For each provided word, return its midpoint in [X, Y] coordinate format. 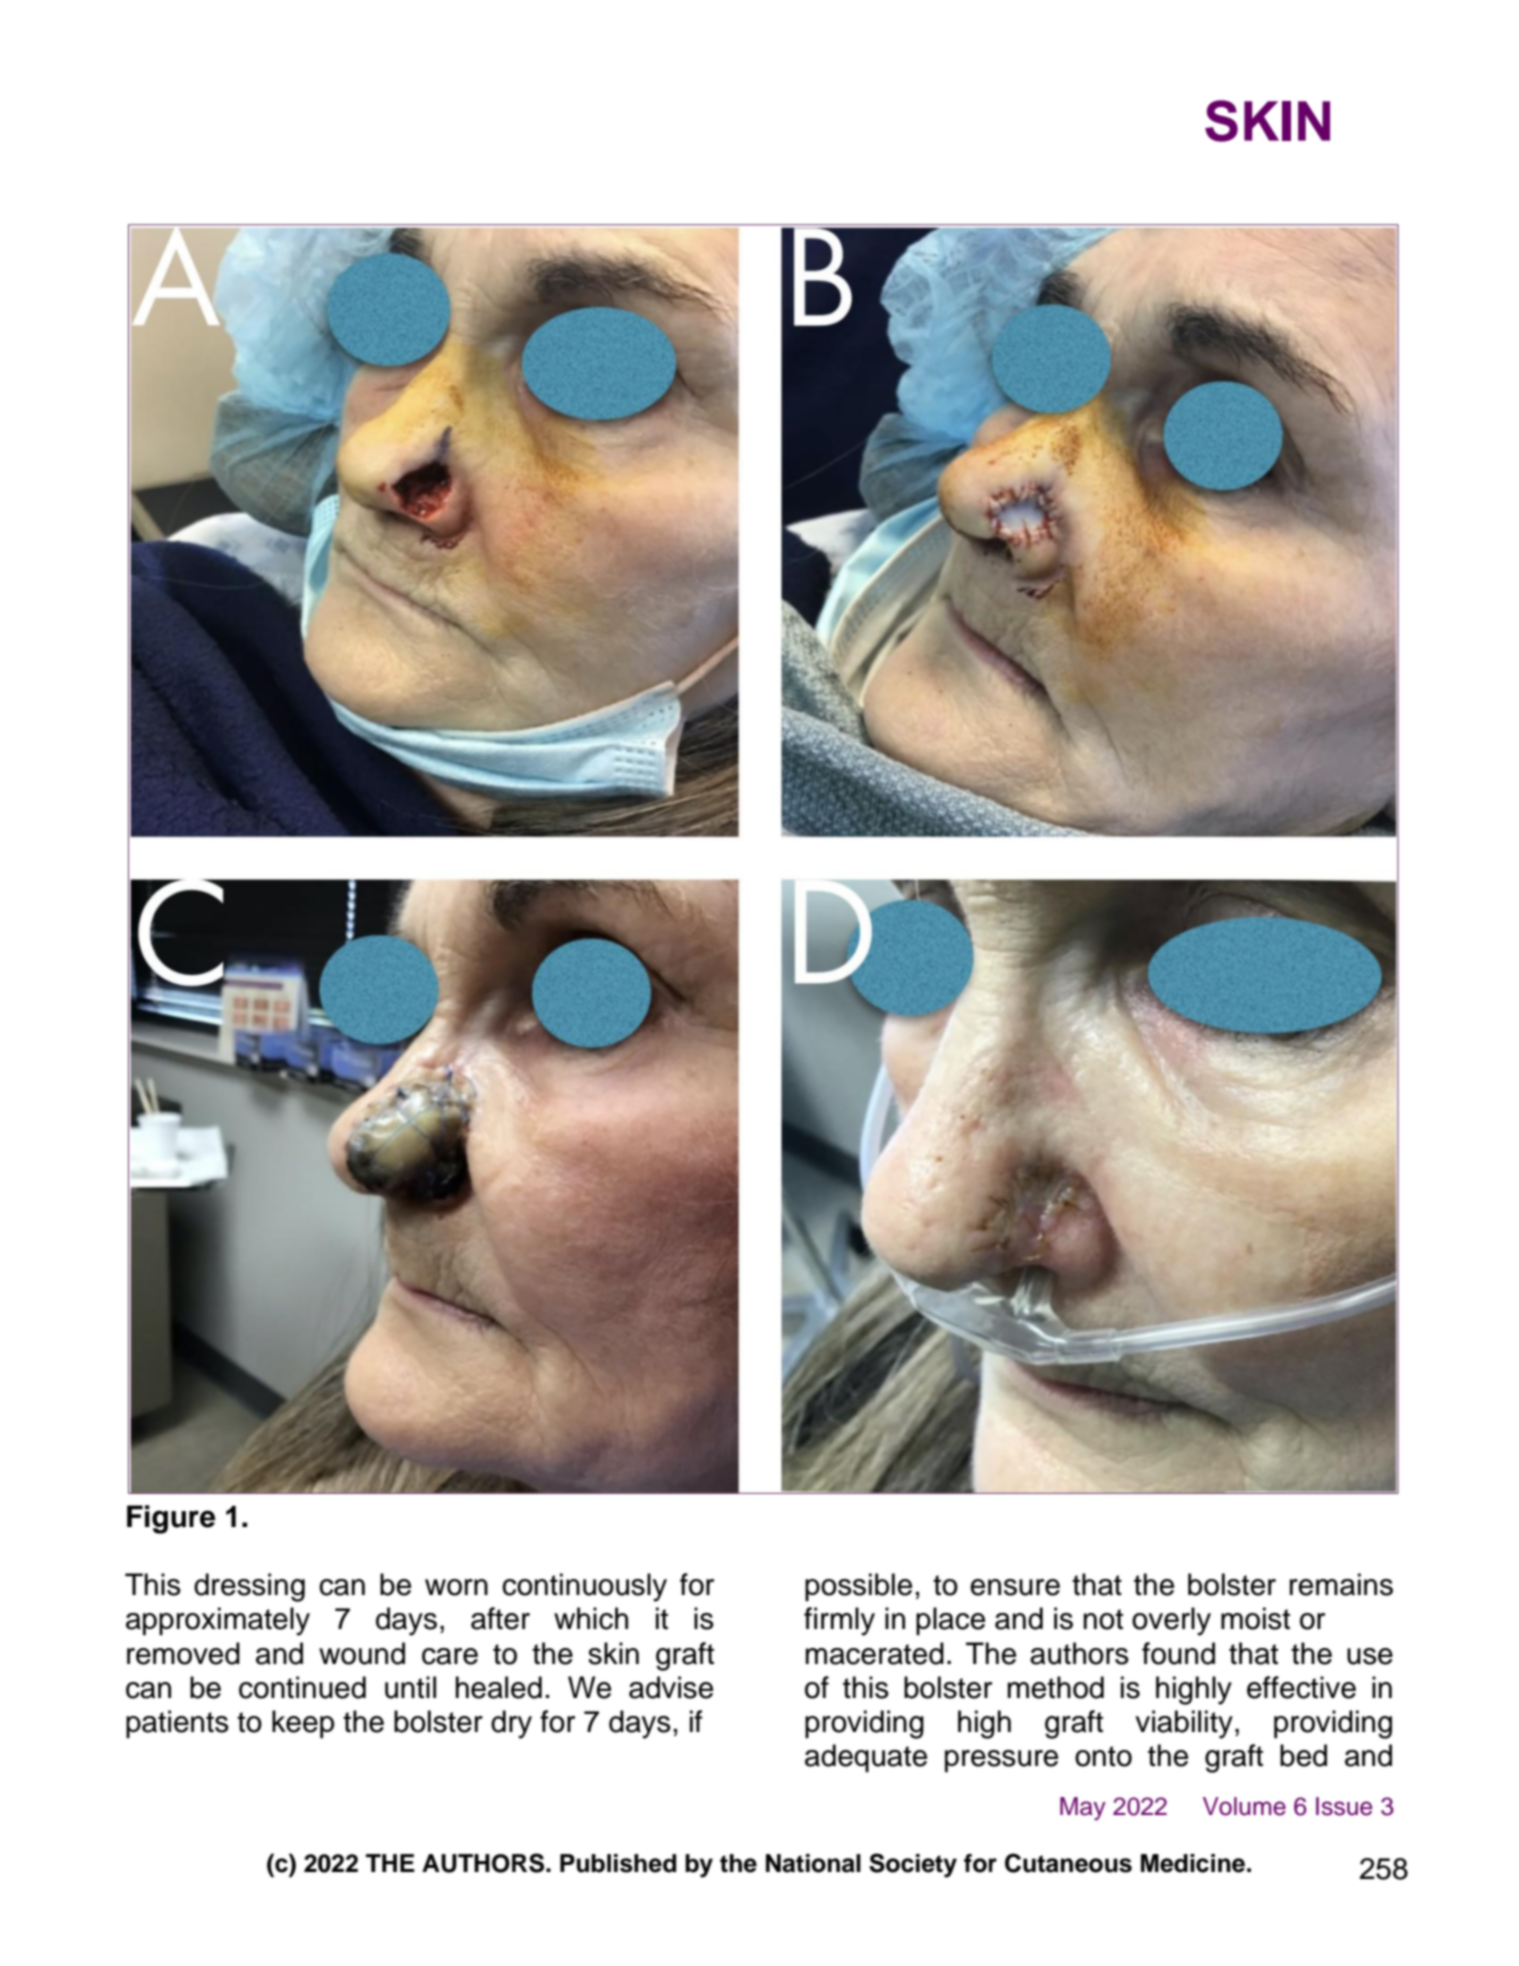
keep [303, 1724]
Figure [171, 1519]
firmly [839, 1621]
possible [858, 1587]
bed [1303, 1755]
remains [1341, 1584]
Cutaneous [1068, 1863]
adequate [866, 1758]
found [1178, 1653]
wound [362, 1653]
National [813, 1863]
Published [618, 1863]
